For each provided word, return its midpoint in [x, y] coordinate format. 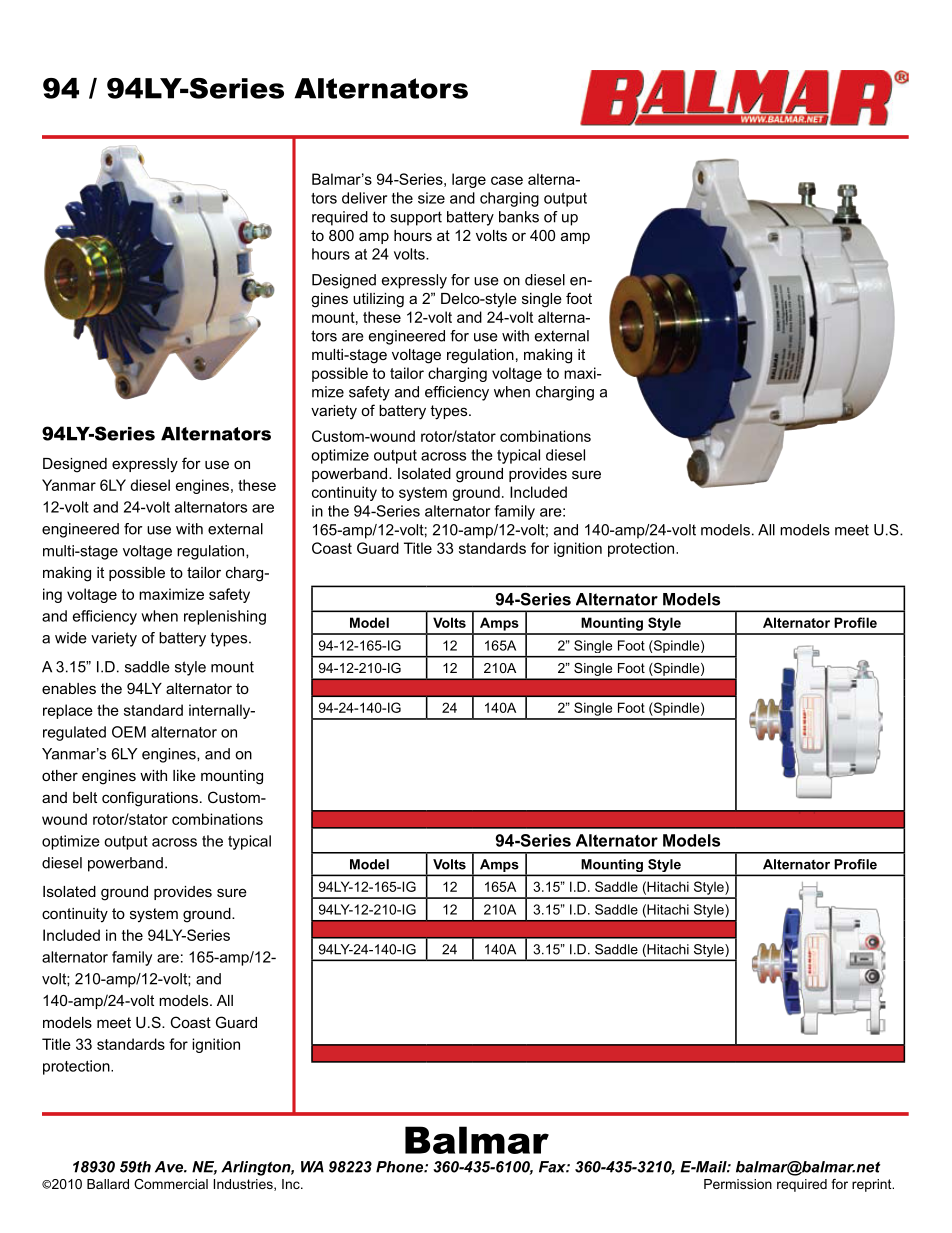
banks [519, 217]
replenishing [225, 617]
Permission [738, 1184]
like [184, 775]
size [431, 198]
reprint [873, 1185]
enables [69, 688]
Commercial [171, 1184]
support [416, 218]
